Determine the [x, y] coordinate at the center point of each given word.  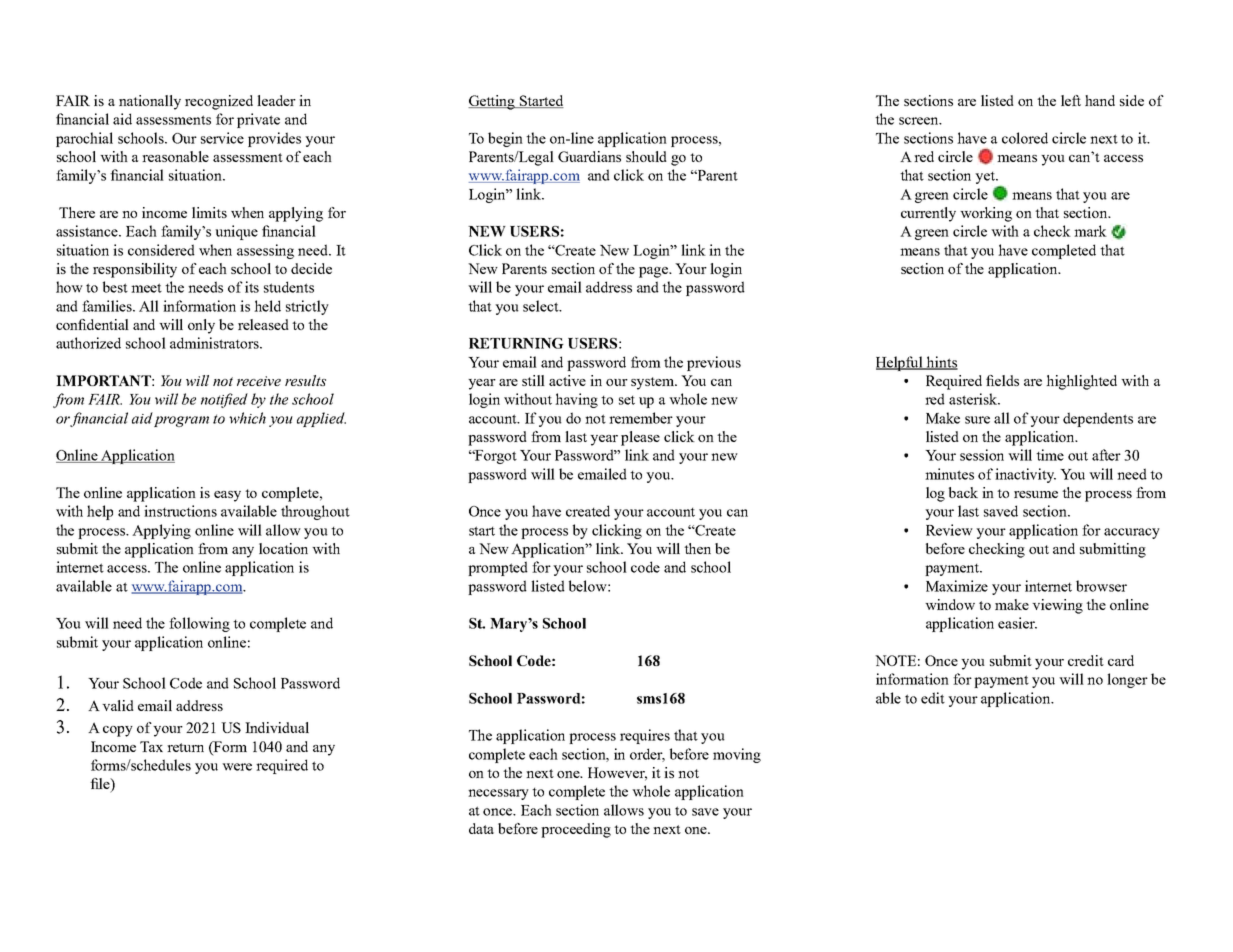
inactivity [1025, 475]
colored [1025, 138]
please [640, 438]
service [222, 138]
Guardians [589, 156]
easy [227, 496]
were [237, 767]
